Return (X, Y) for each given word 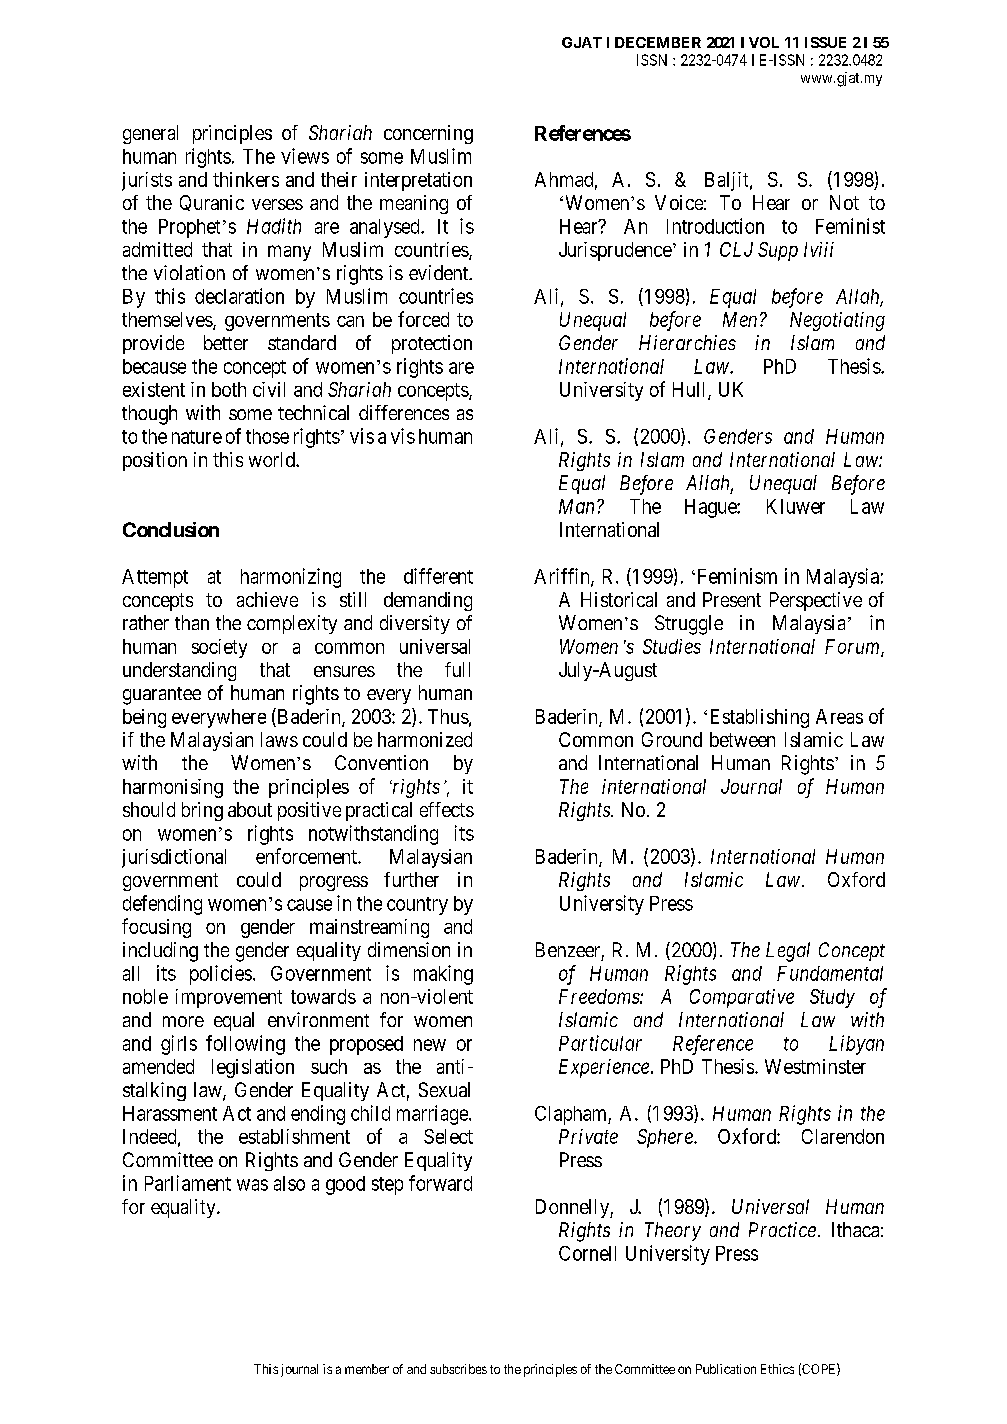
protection (432, 344)
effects (447, 809)
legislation (253, 1068)
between (742, 739)
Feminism (737, 576)
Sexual (444, 1089)
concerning (428, 134)
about (250, 809)
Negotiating (837, 321)
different (438, 576)
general (150, 134)
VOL (764, 42)
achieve (267, 599)
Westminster (815, 1066)
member (367, 1369)
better (226, 342)
